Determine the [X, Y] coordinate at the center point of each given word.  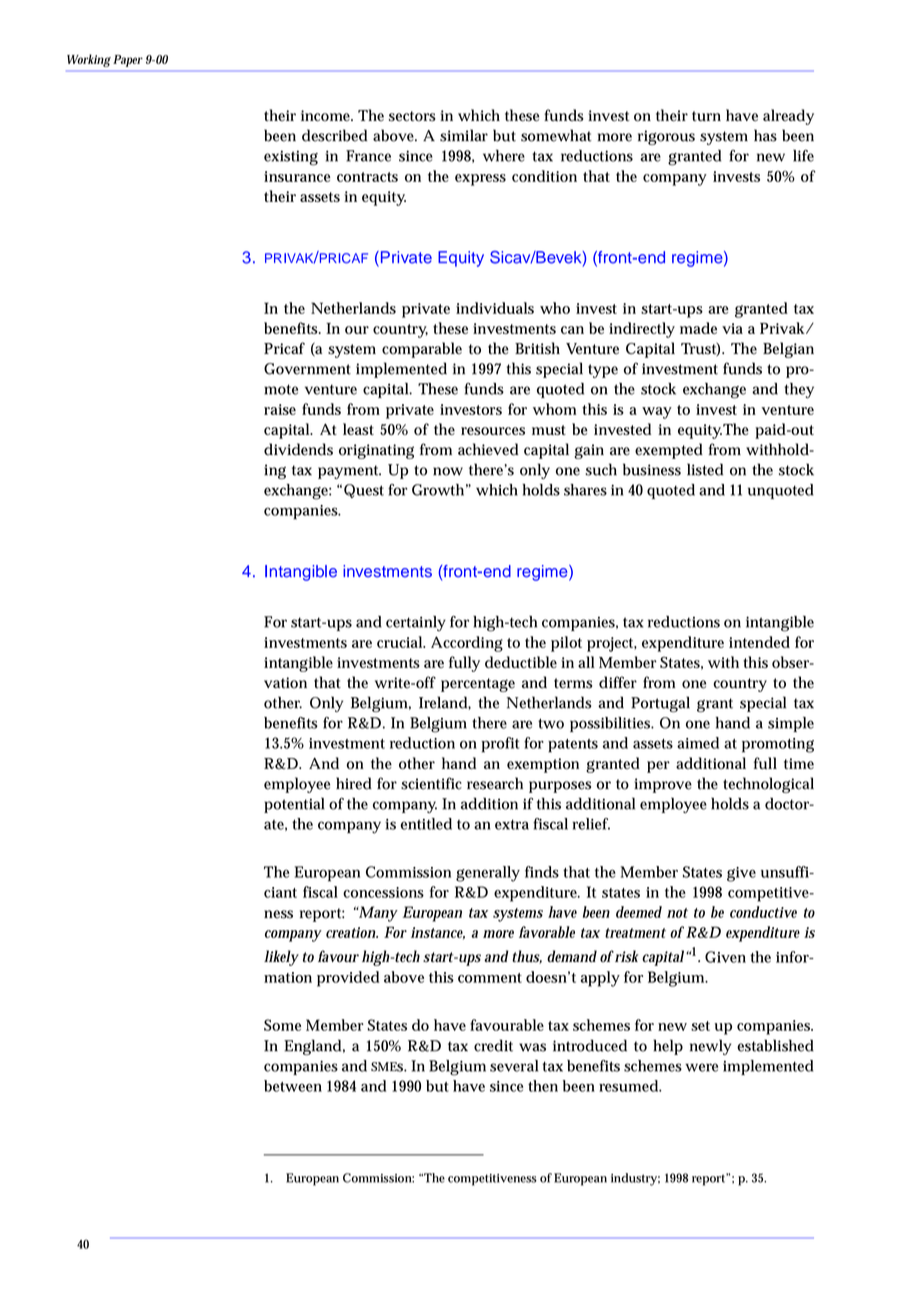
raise [280, 409]
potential [294, 805]
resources [493, 431]
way [657, 413]
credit [493, 1045]
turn [706, 116]
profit [500, 745]
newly [710, 1047]
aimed [698, 743]
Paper [128, 61]
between [293, 1086]
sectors [412, 116]
